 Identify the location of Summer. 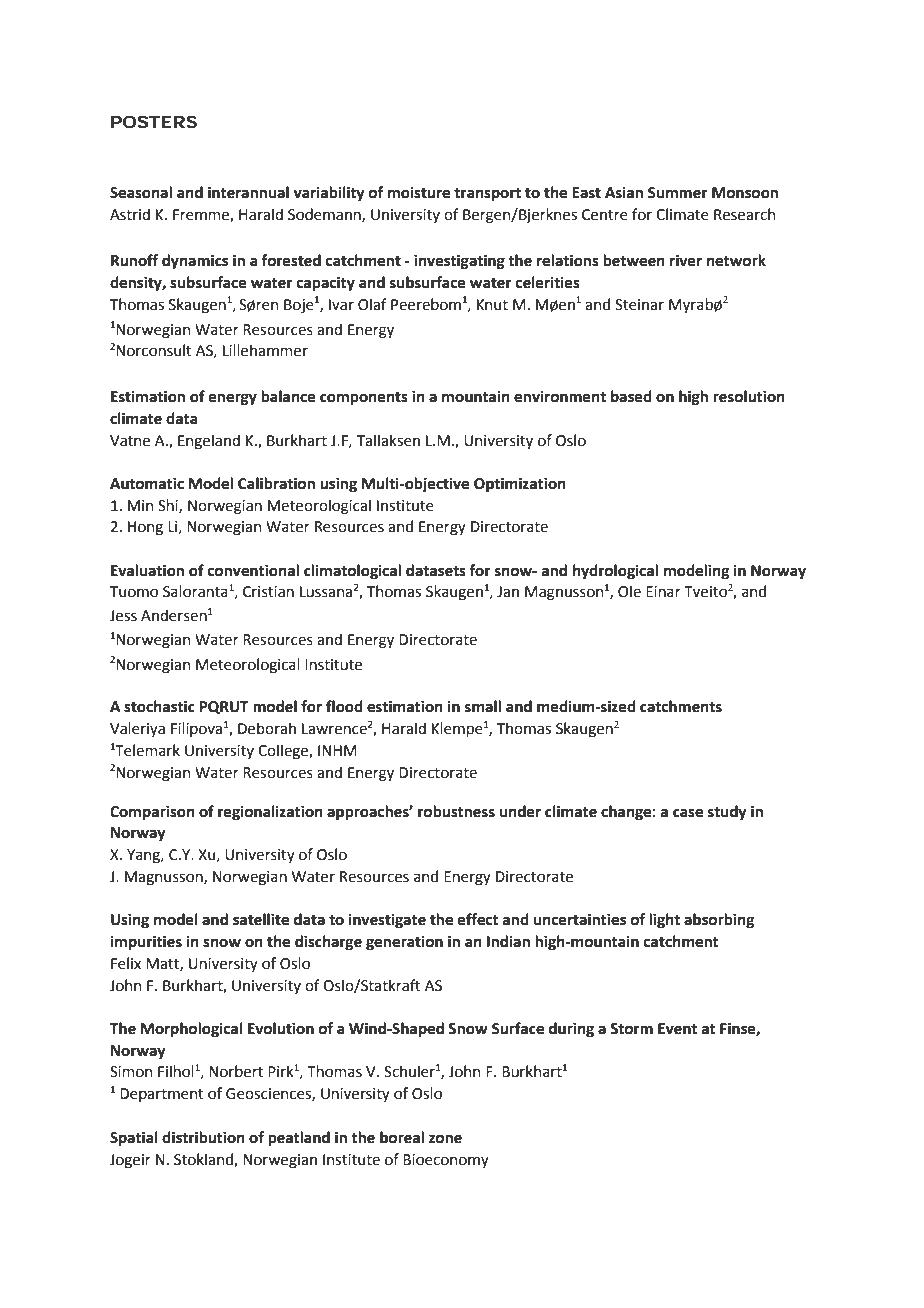
(678, 193).
